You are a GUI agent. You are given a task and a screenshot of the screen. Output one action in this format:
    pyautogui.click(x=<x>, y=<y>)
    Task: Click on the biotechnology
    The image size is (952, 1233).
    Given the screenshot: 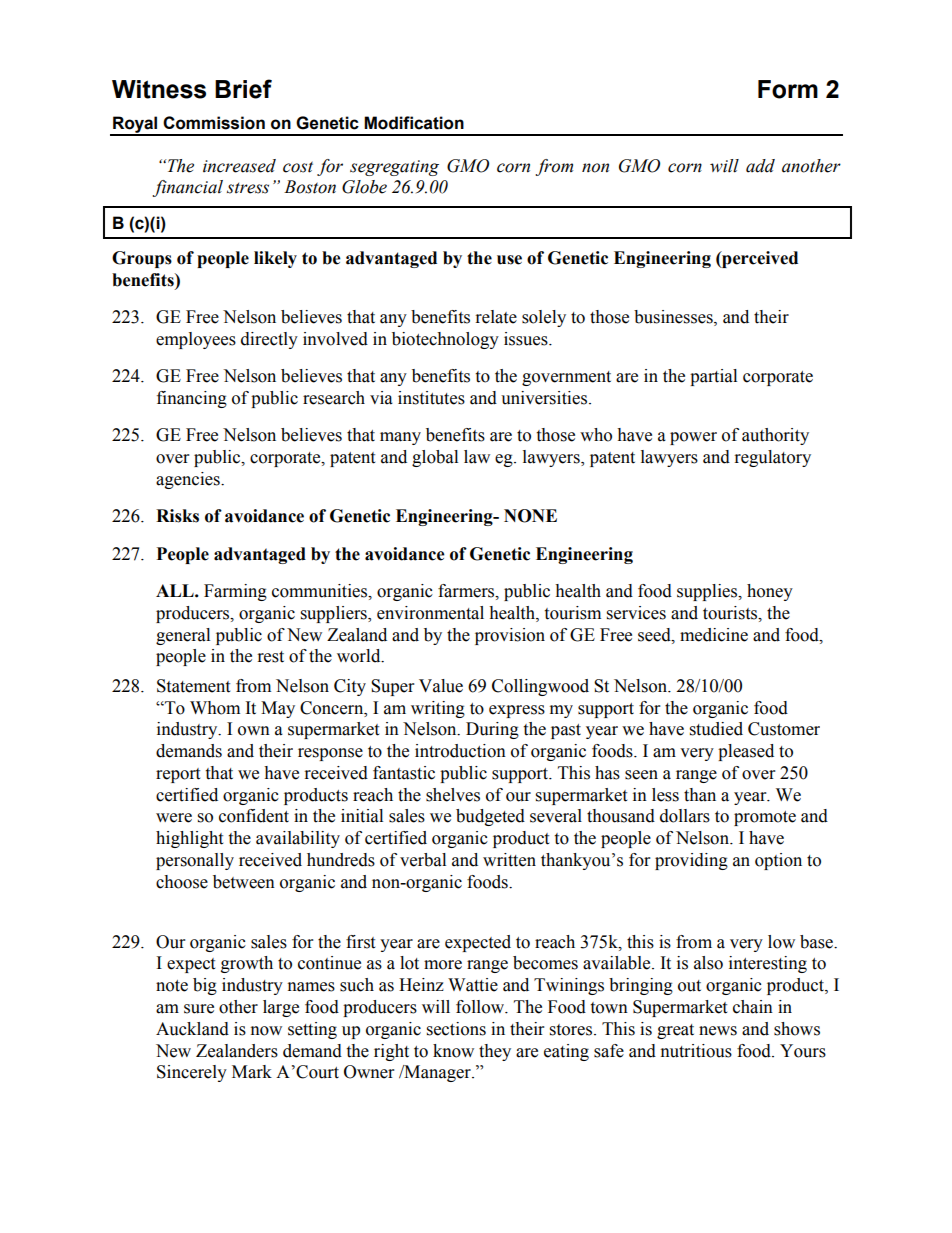 What is the action you would take?
    pyautogui.click(x=445, y=340)
